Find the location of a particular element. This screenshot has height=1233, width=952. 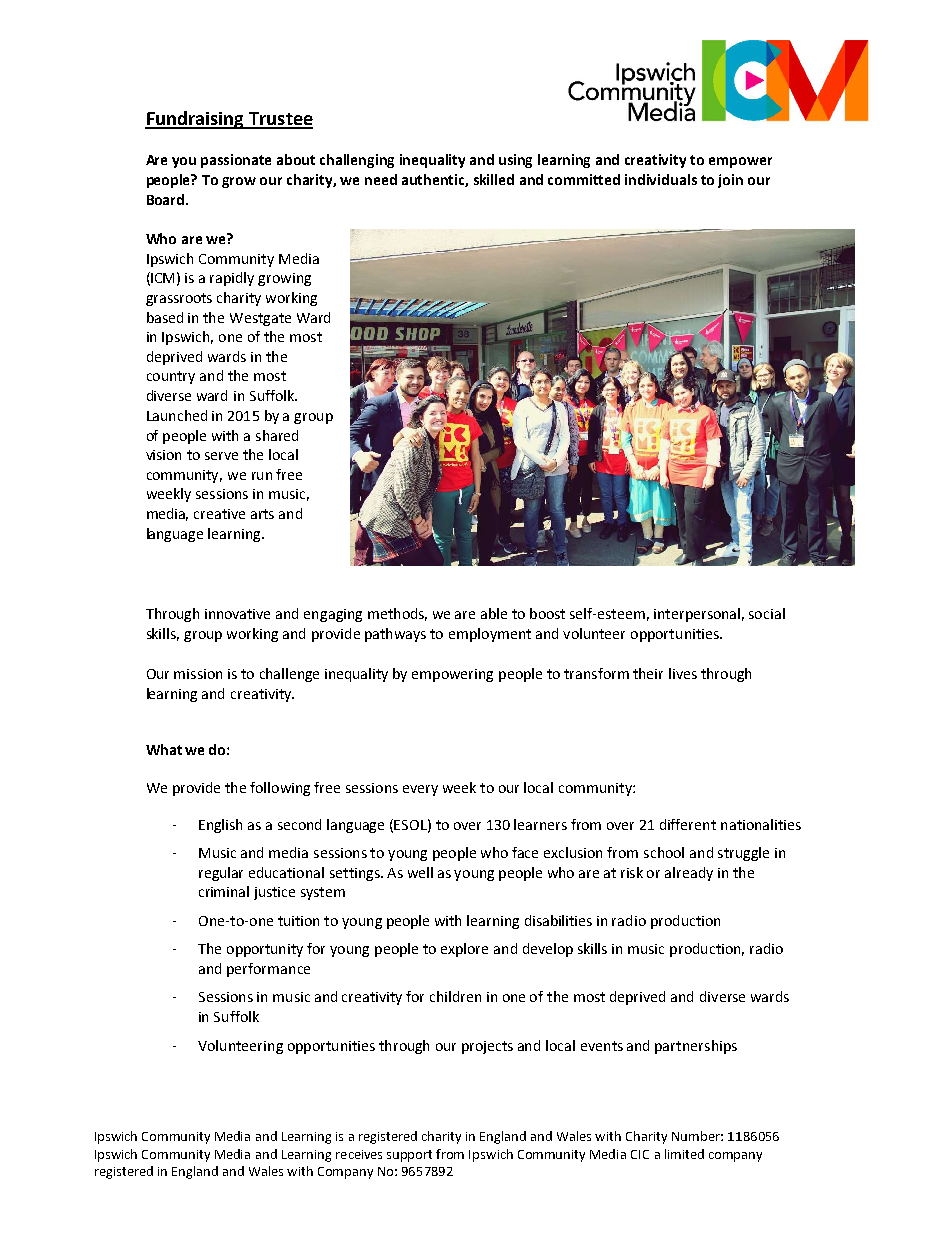

passionate is located at coordinates (236, 161).
